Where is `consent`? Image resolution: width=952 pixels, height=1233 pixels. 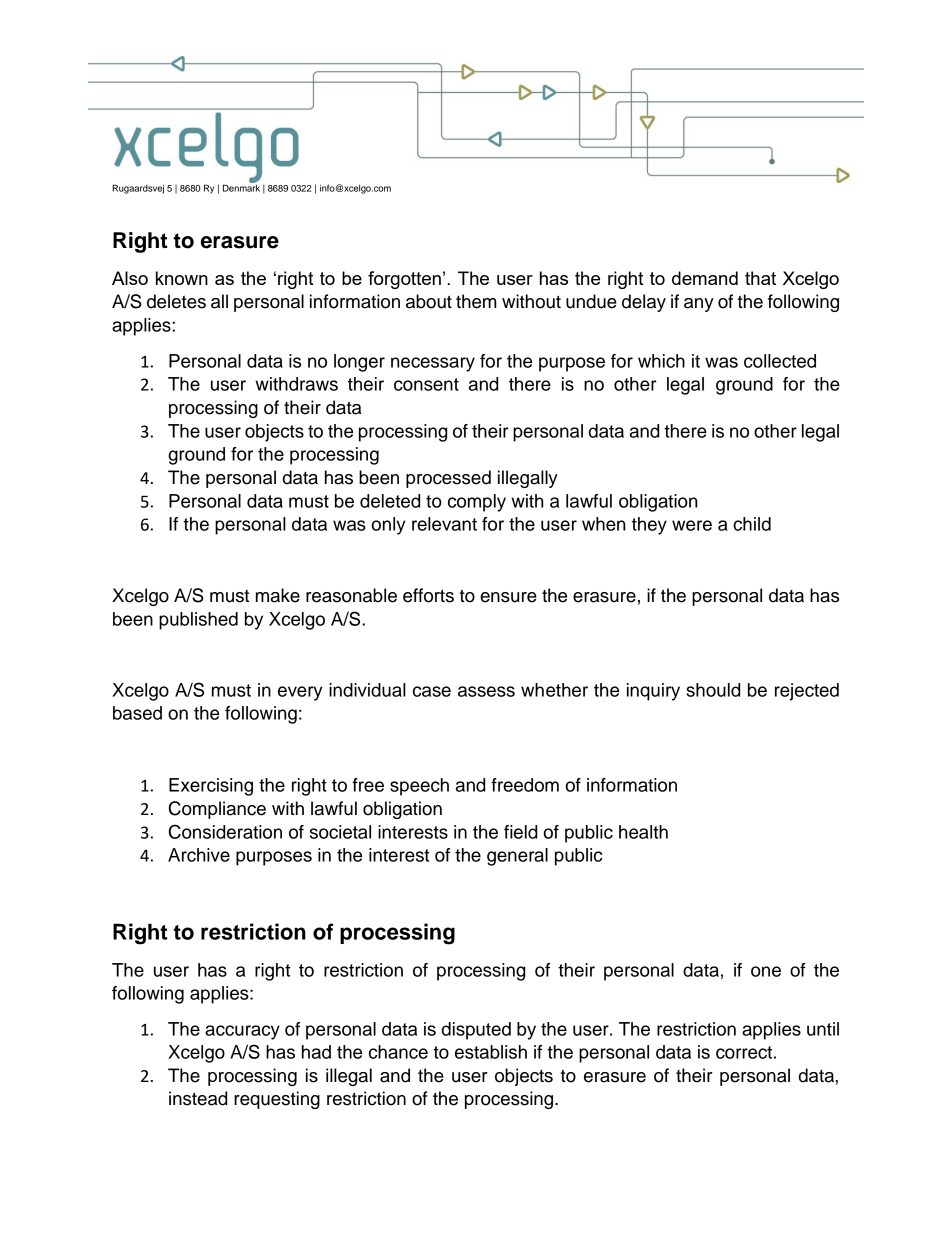
consent is located at coordinates (426, 384).
